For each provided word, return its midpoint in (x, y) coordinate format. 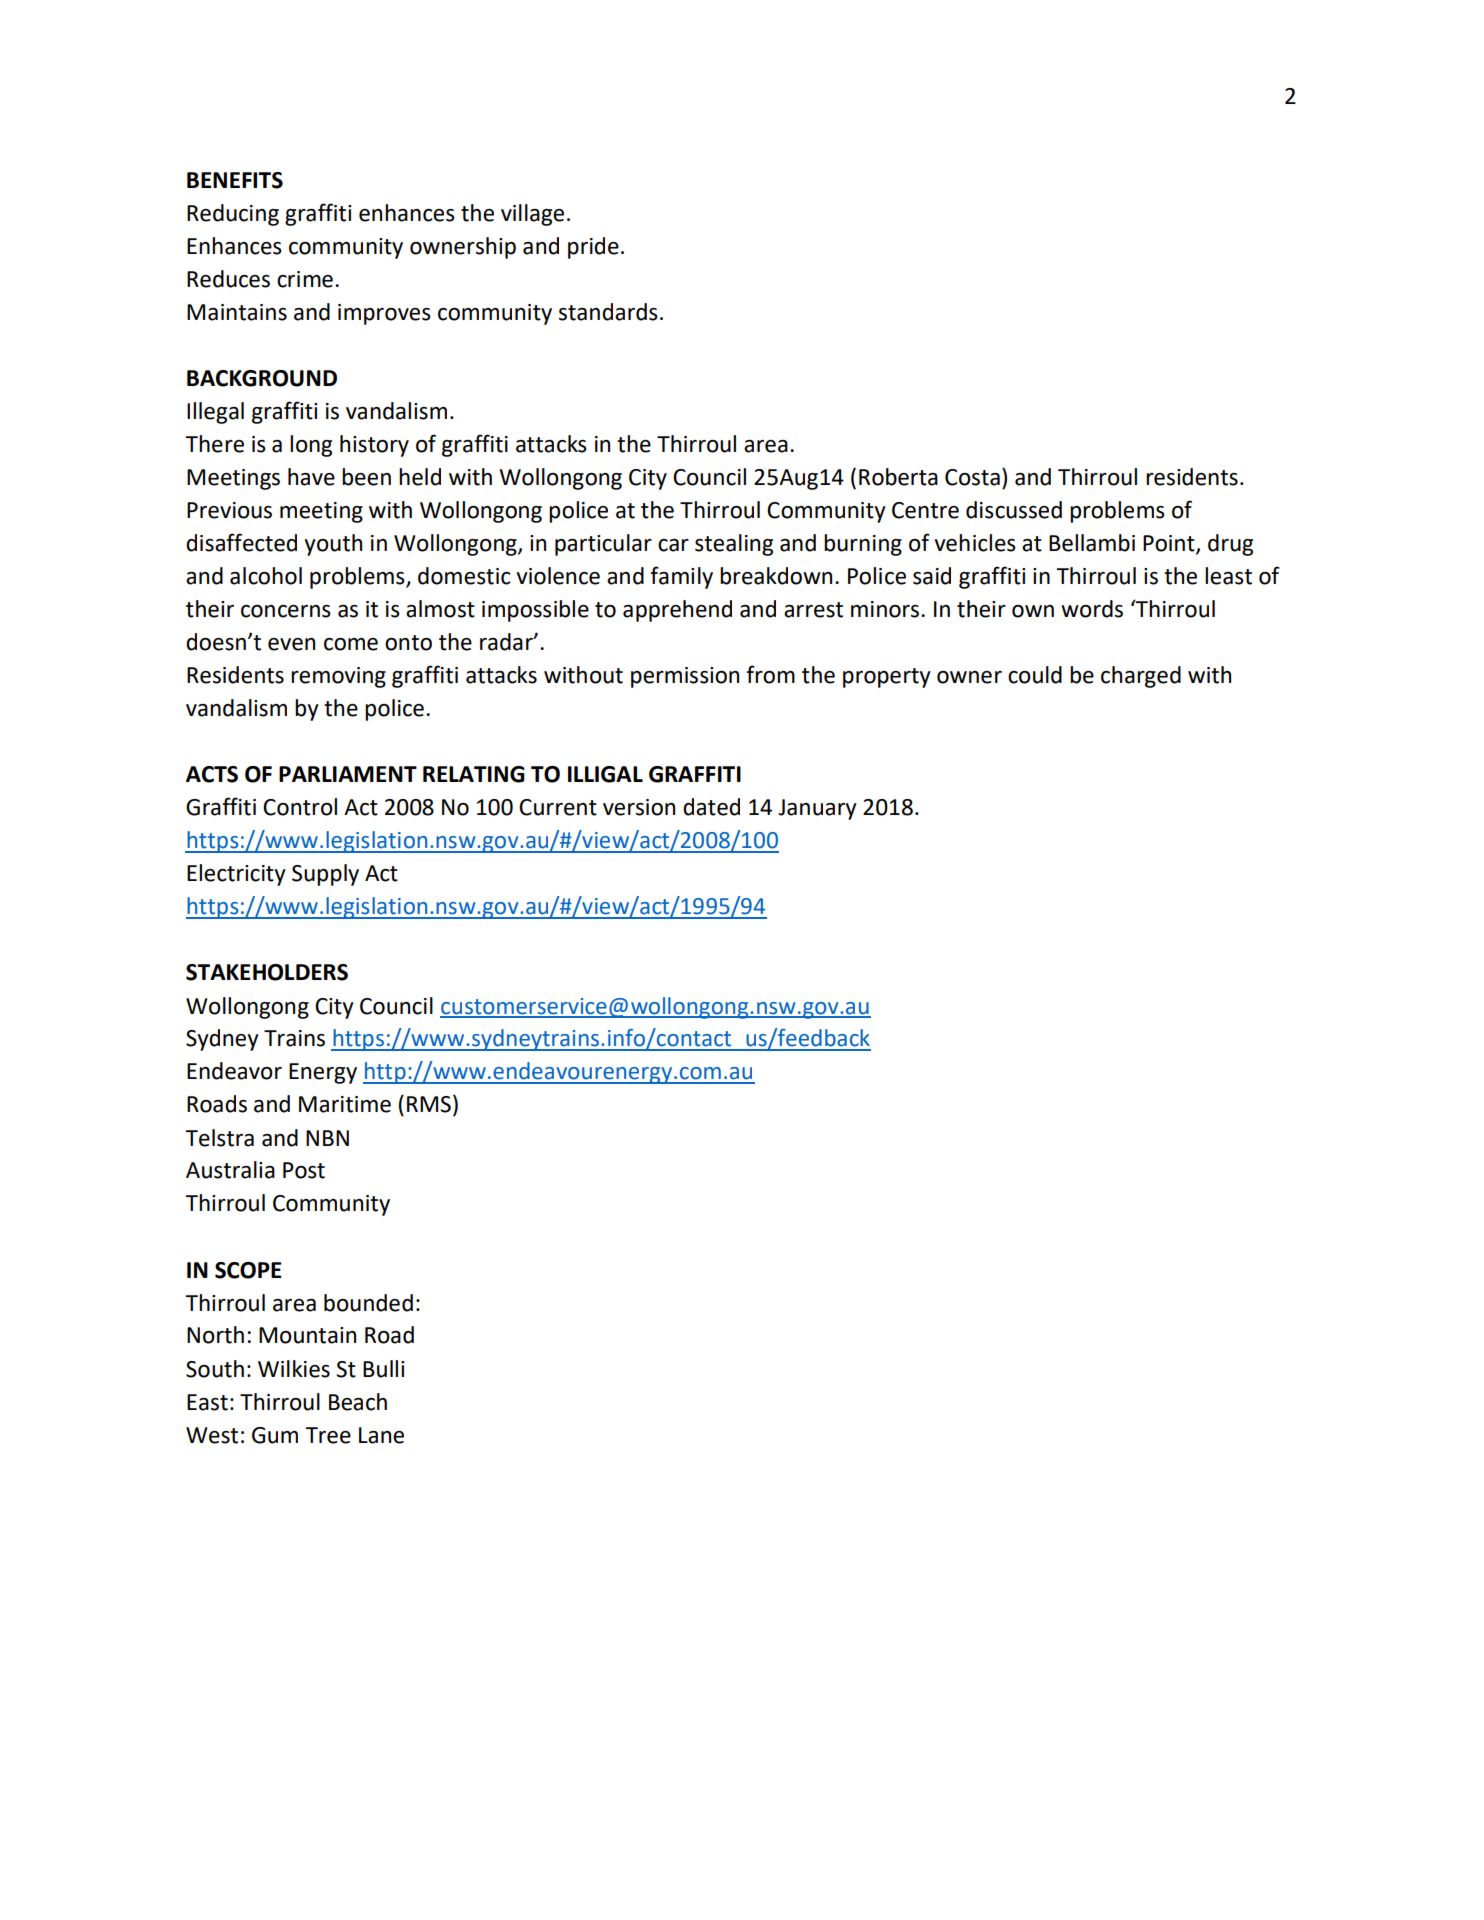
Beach (358, 1402)
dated (711, 807)
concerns (286, 611)
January (817, 809)
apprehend (677, 611)
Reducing (233, 215)
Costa (972, 477)
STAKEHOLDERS (267, 972)
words (1092, 609)
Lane (381, 1435)
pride (593, 248)
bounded (368, 1303)
